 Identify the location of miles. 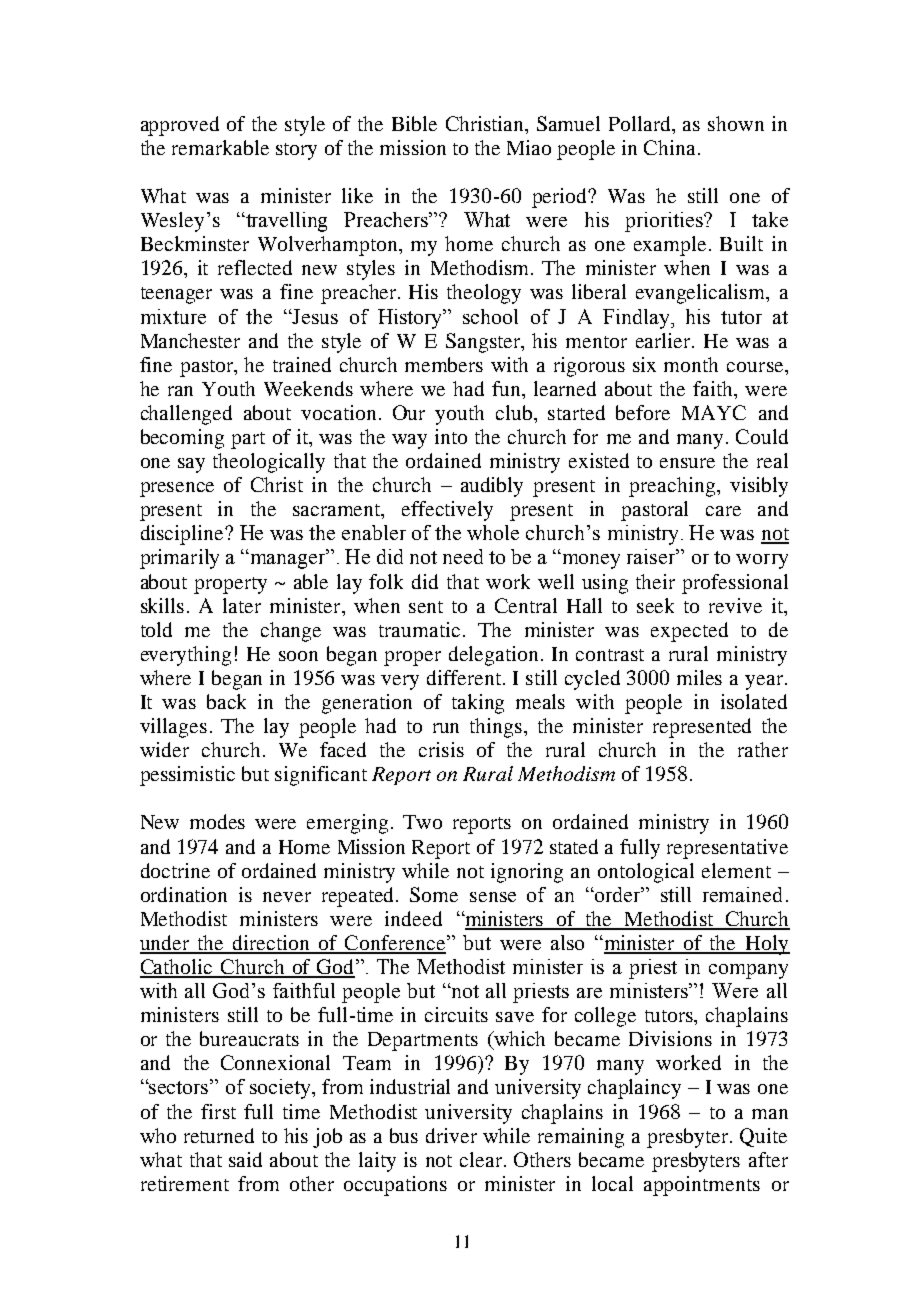
(699, 677).
